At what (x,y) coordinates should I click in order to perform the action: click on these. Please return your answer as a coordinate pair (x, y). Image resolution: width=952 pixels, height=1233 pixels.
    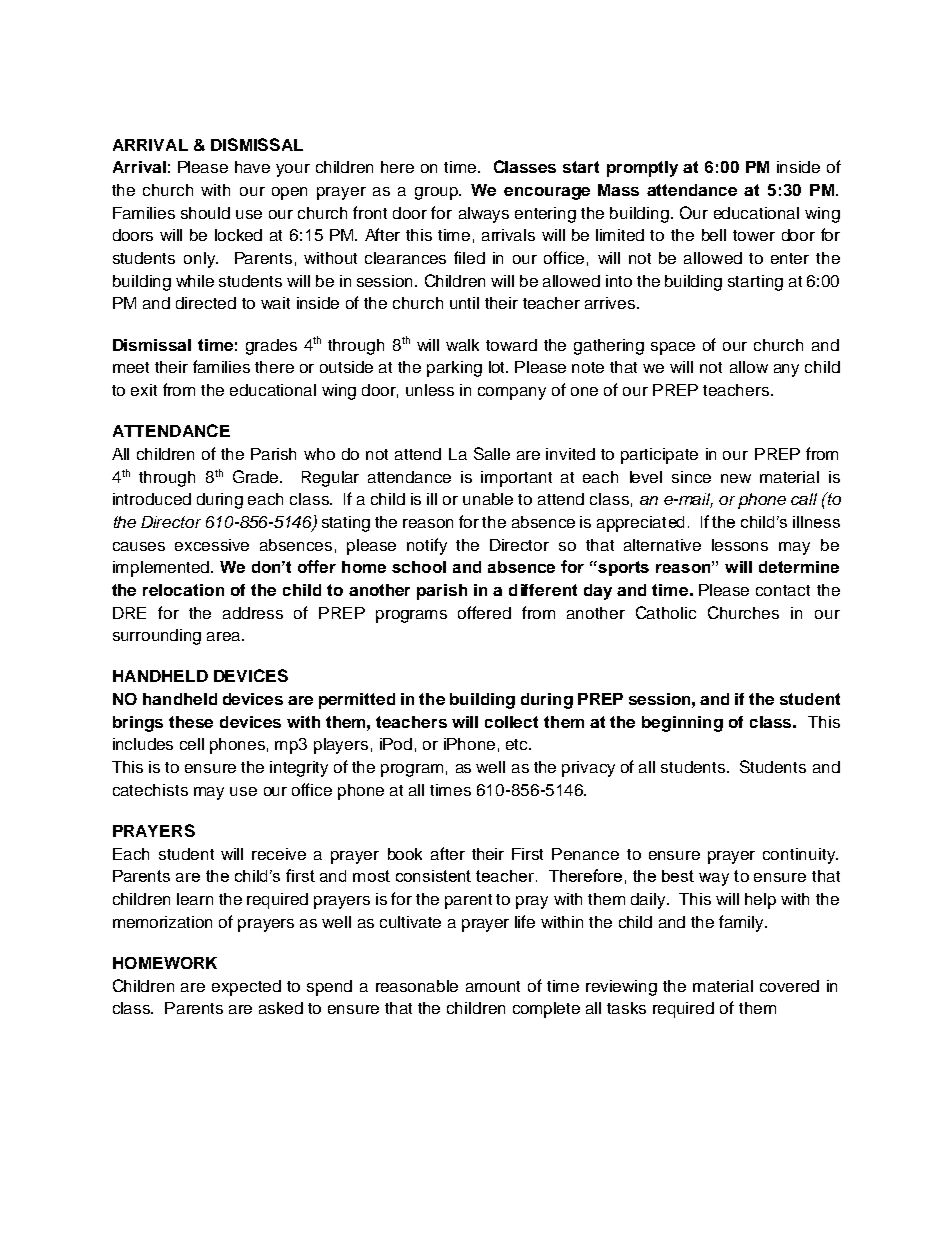
    Looking at the image, I should click on (191, 722).
